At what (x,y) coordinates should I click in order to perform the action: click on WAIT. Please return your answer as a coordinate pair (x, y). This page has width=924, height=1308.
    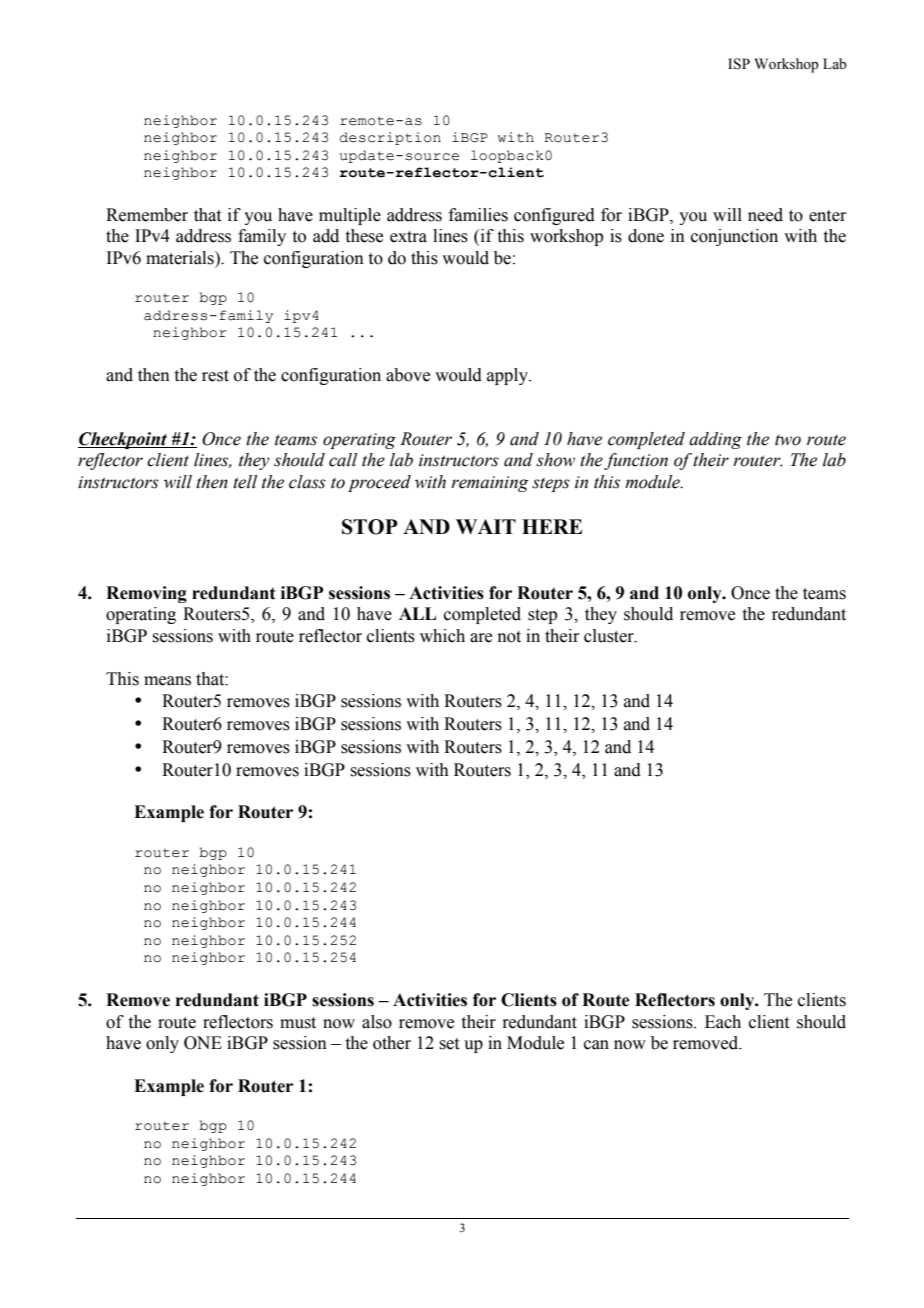
    Looking at the image, I should click on (486, 526).
